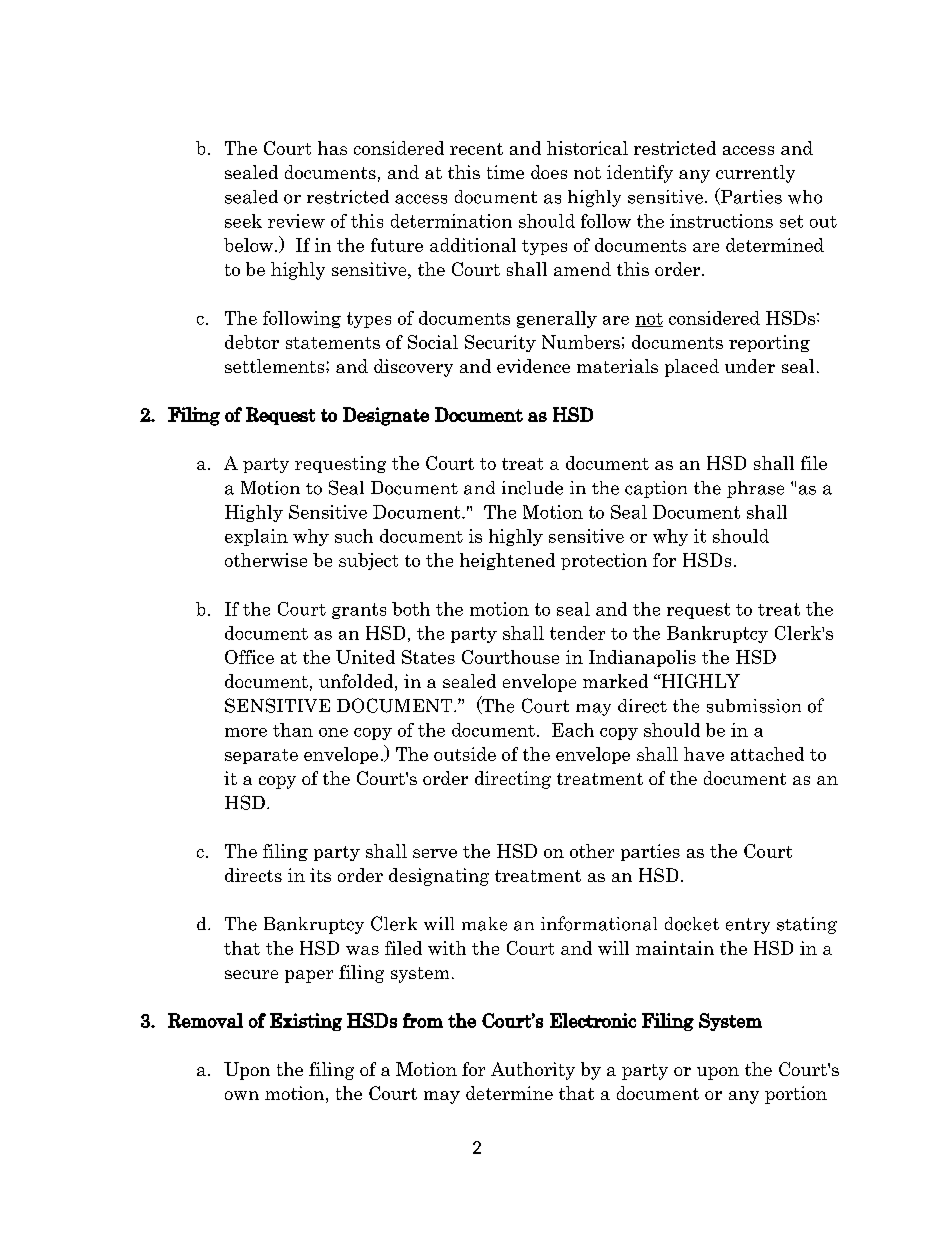  Describe the element at coordinates (577, 633) in the screenshot. I see `tender` at that location.
